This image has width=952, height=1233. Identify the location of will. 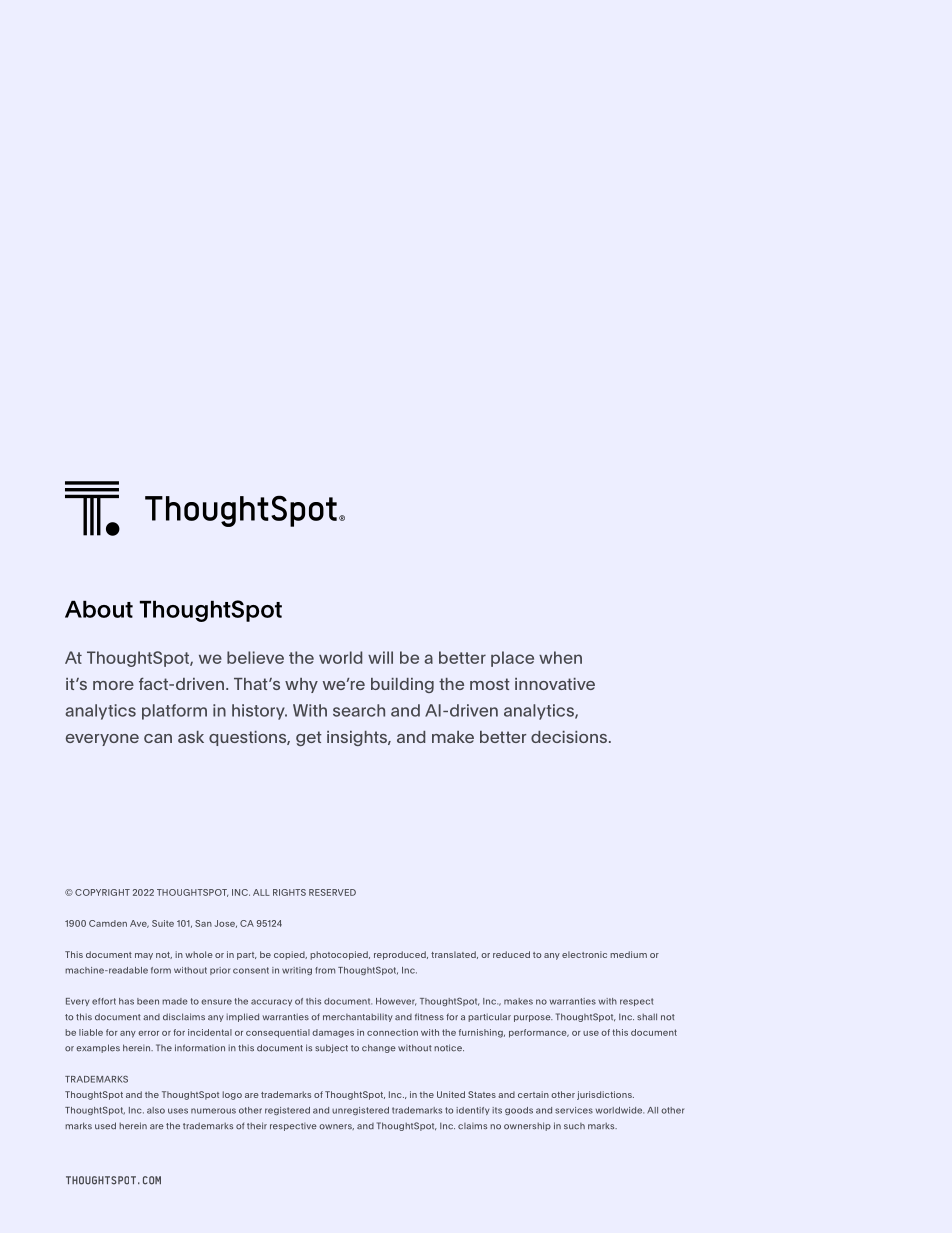
(380, 657).
